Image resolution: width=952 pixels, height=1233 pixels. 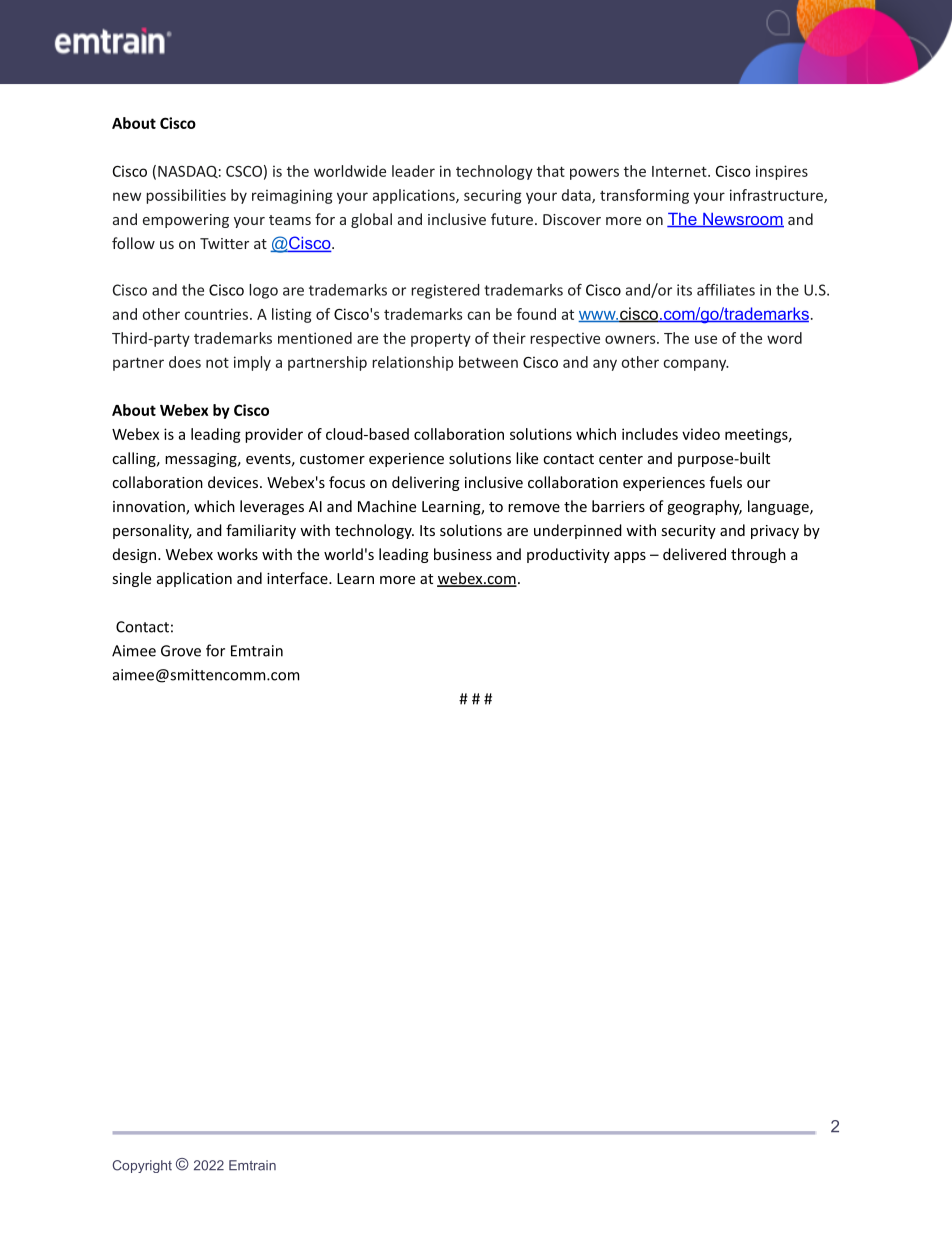 What do you see at coordinates (694, 554) in the page?
I see `delivered` at bounding box center [694, 554].
